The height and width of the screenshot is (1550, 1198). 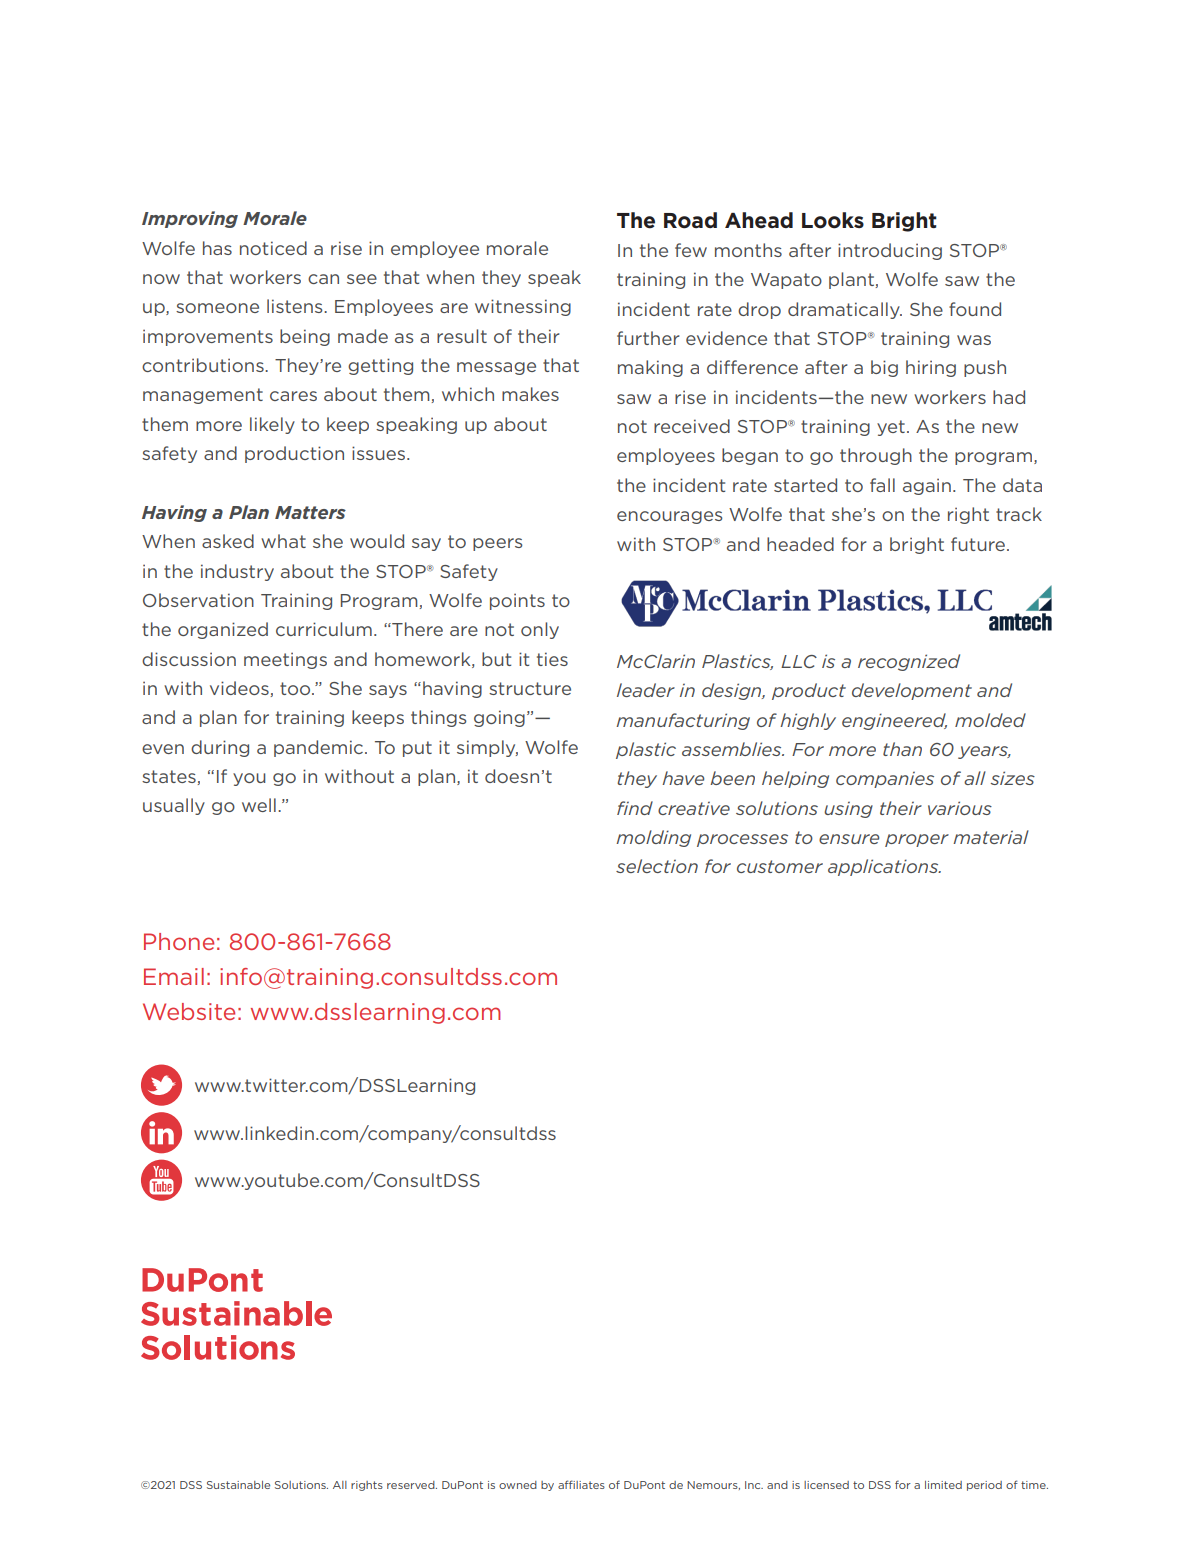 I want to click on noticed, so click(x=273, y=248).
